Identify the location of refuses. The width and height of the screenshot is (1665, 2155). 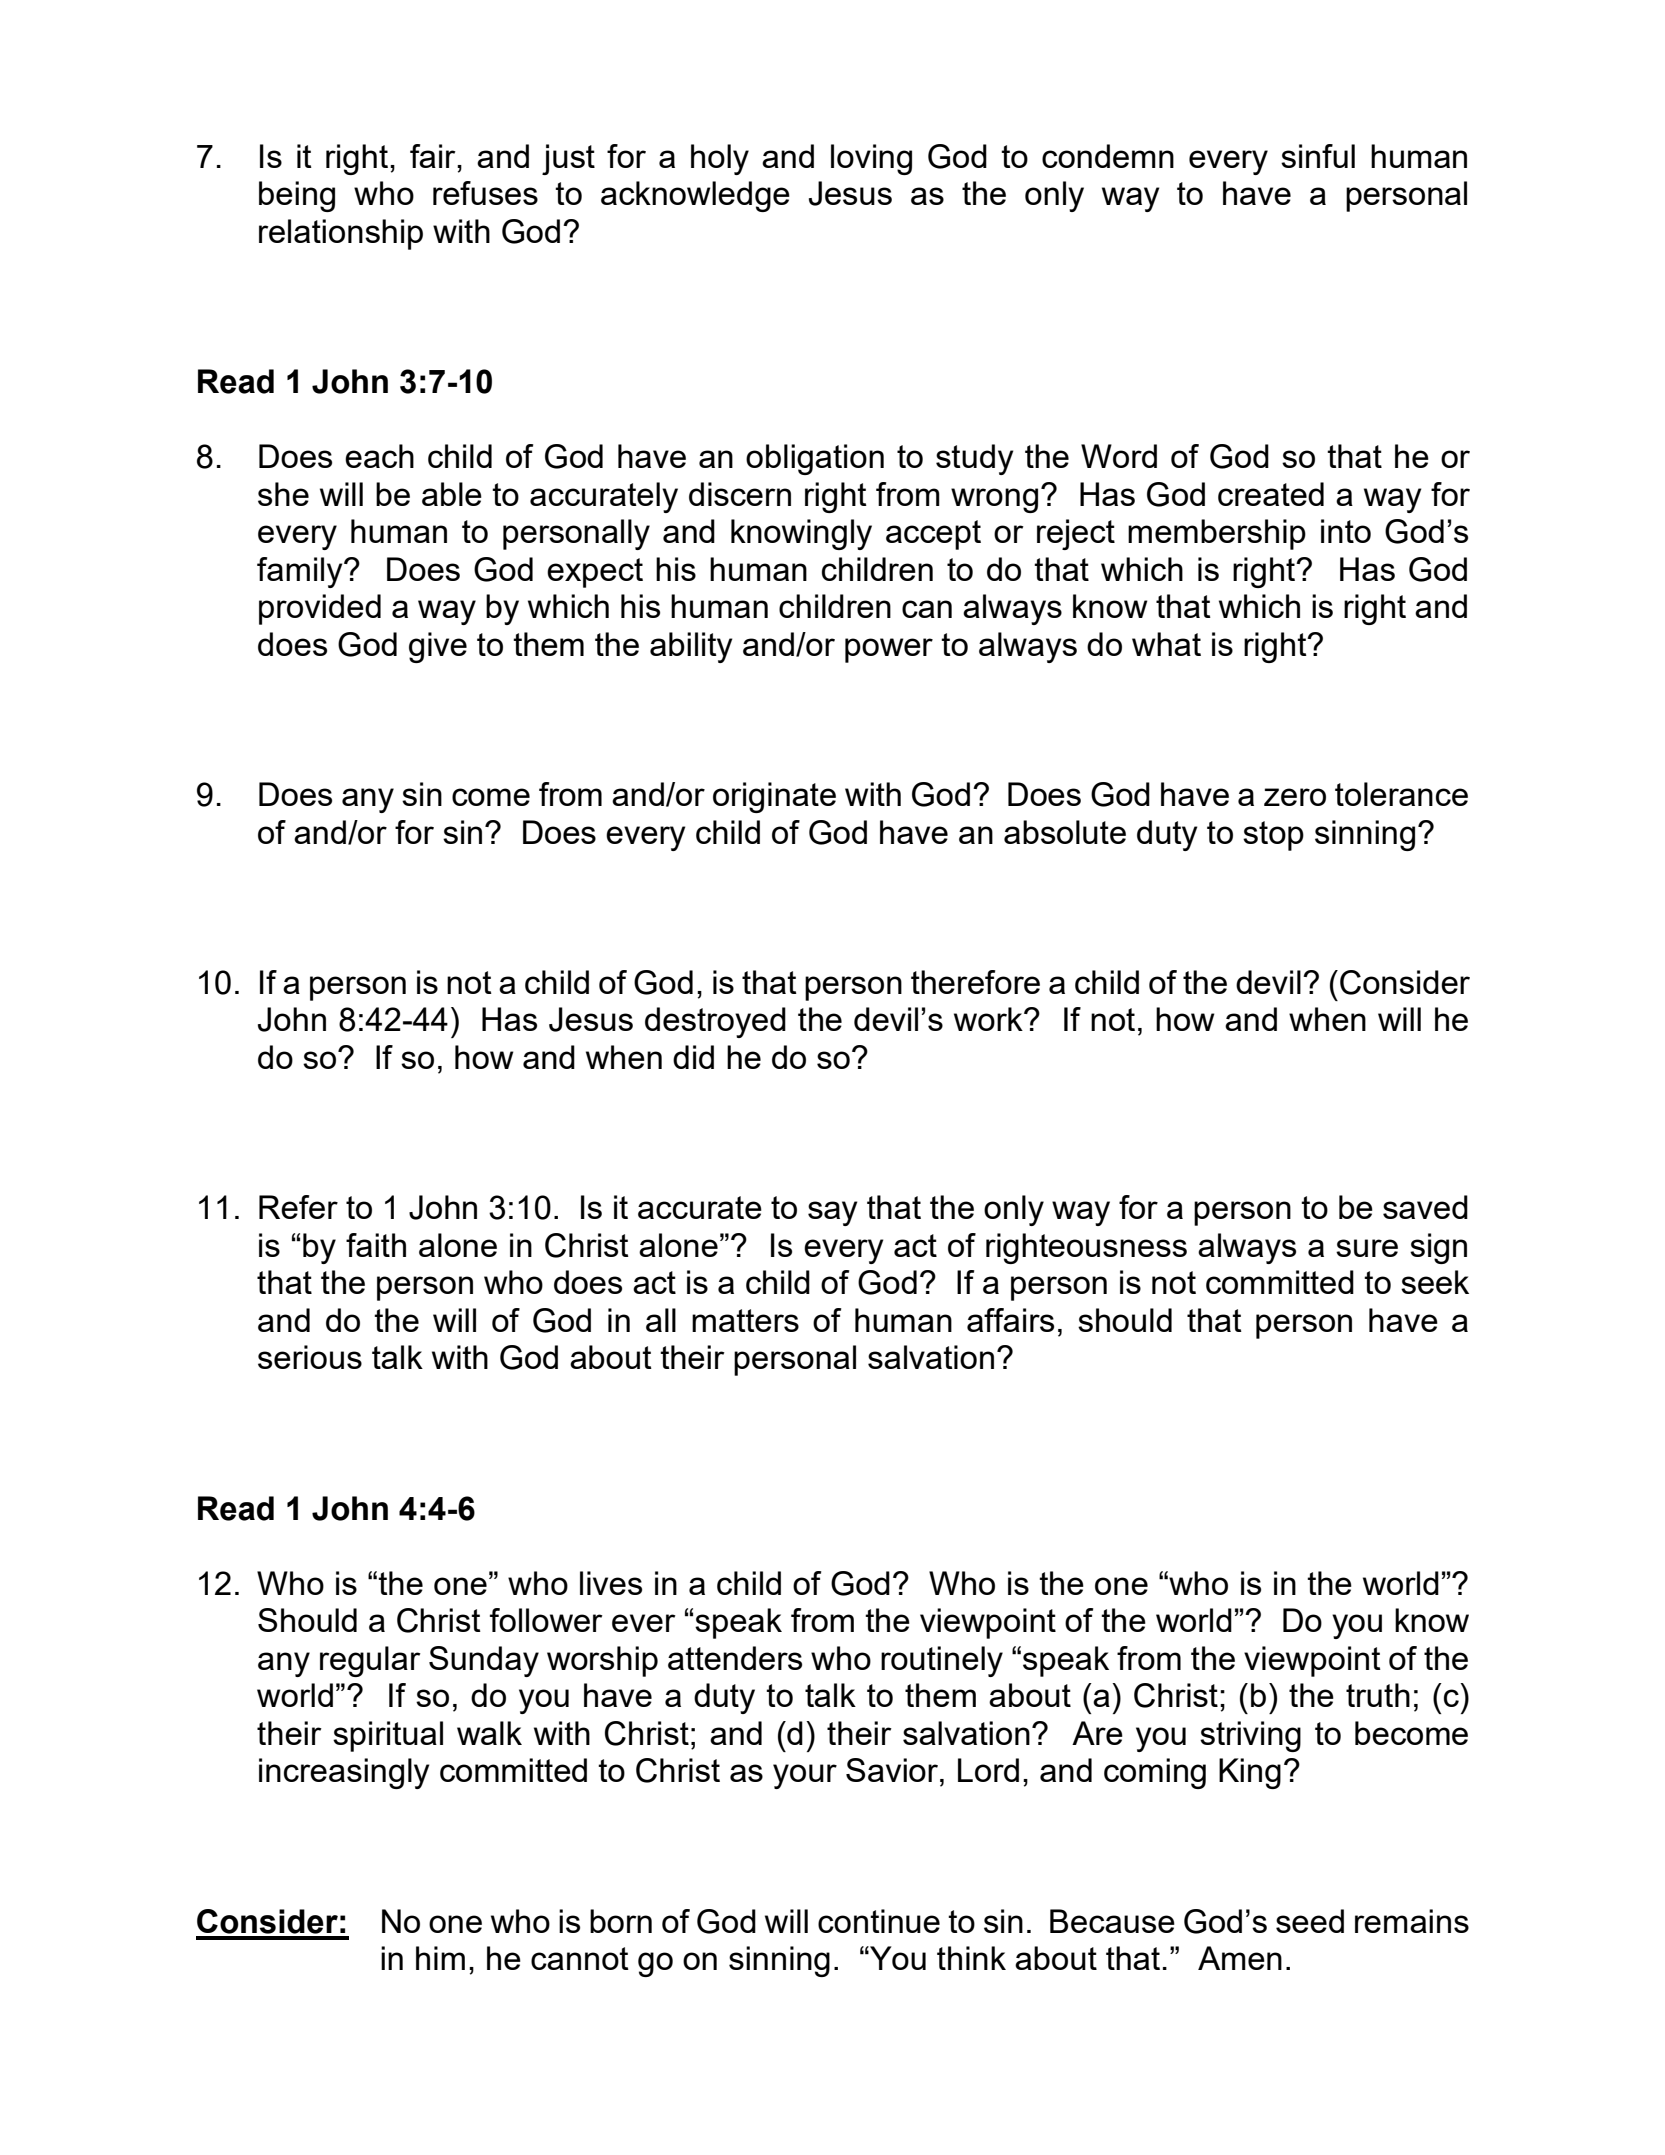
(485, 193).
